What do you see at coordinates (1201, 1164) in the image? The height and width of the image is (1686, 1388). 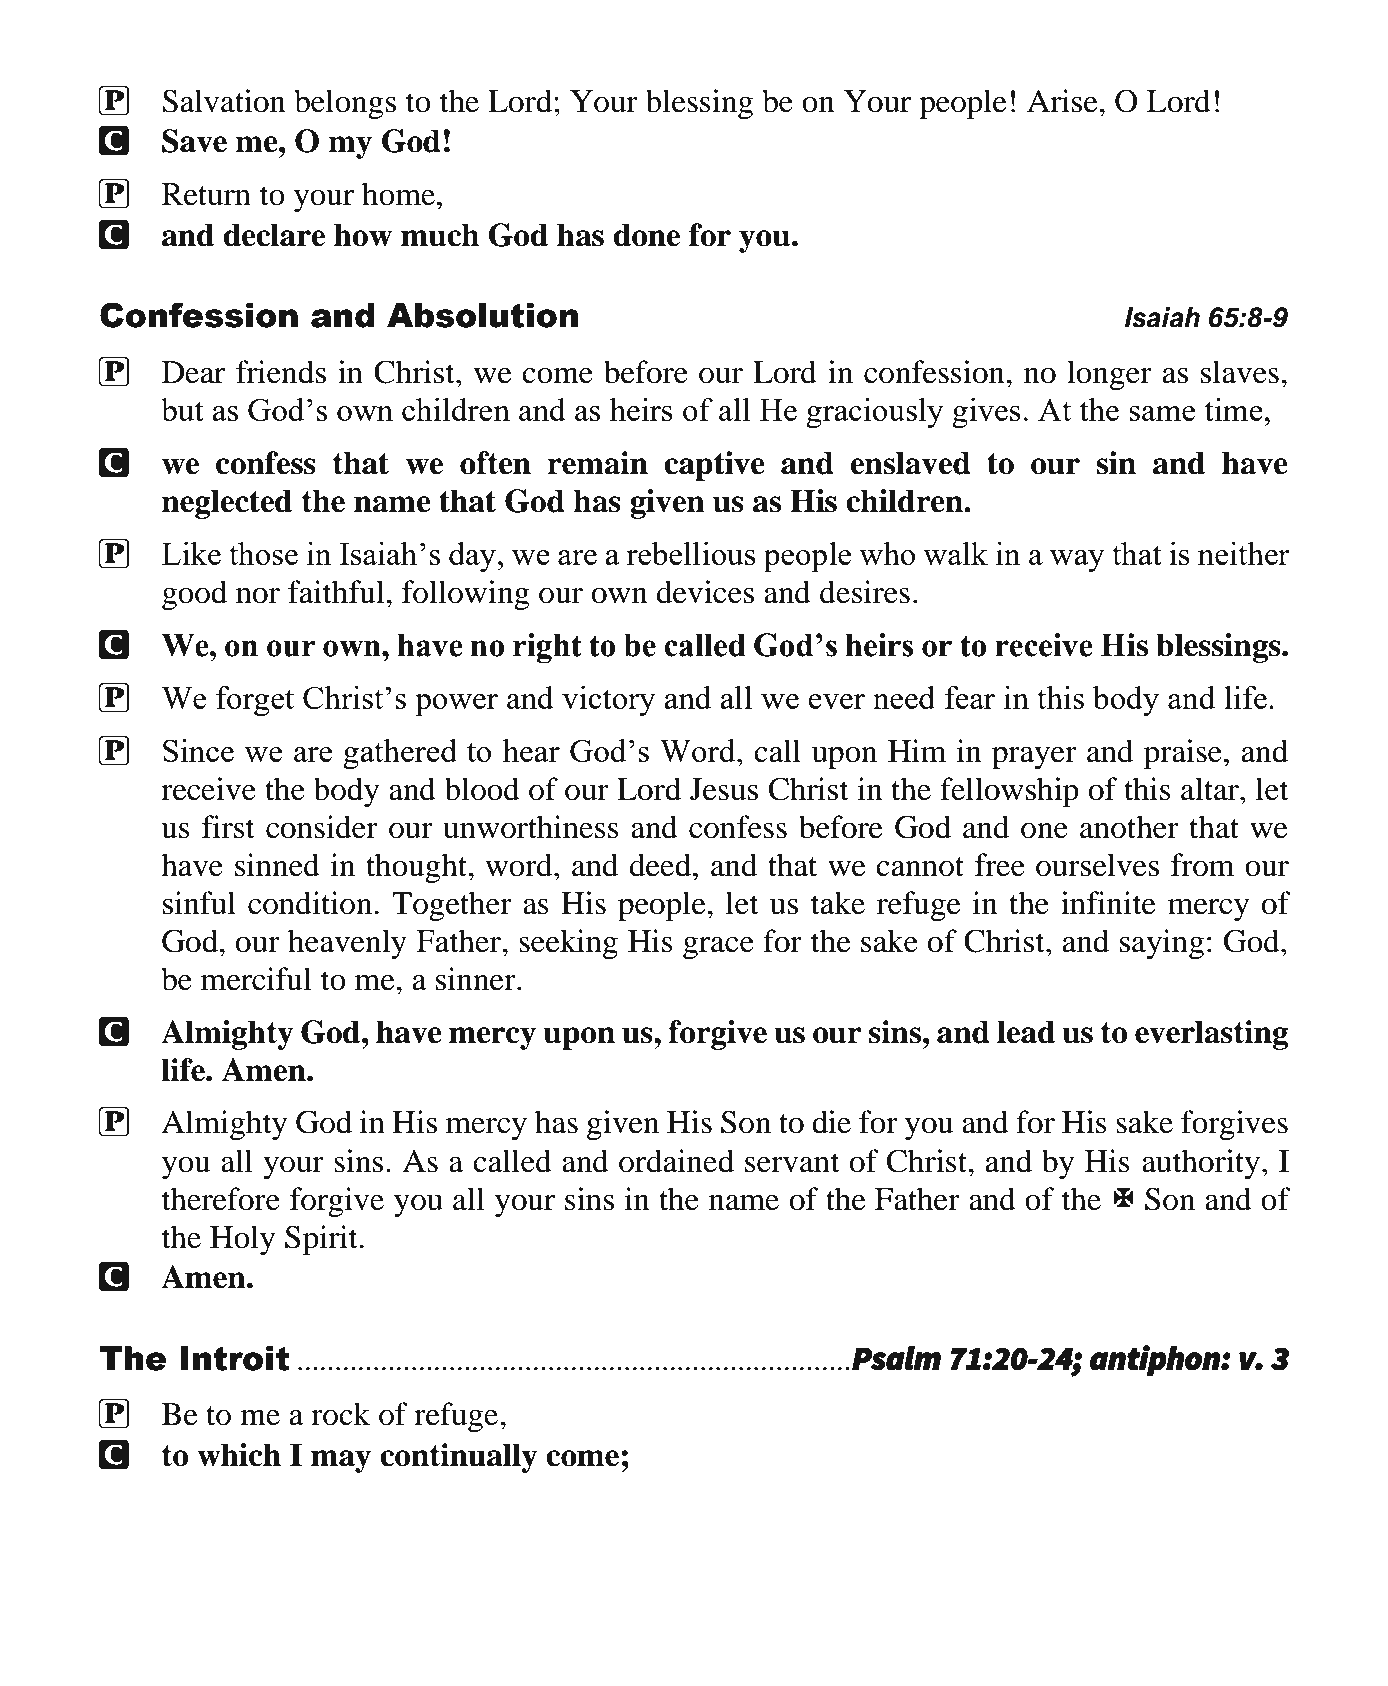 I see `authority` at bounding box center [1201, 1164].
